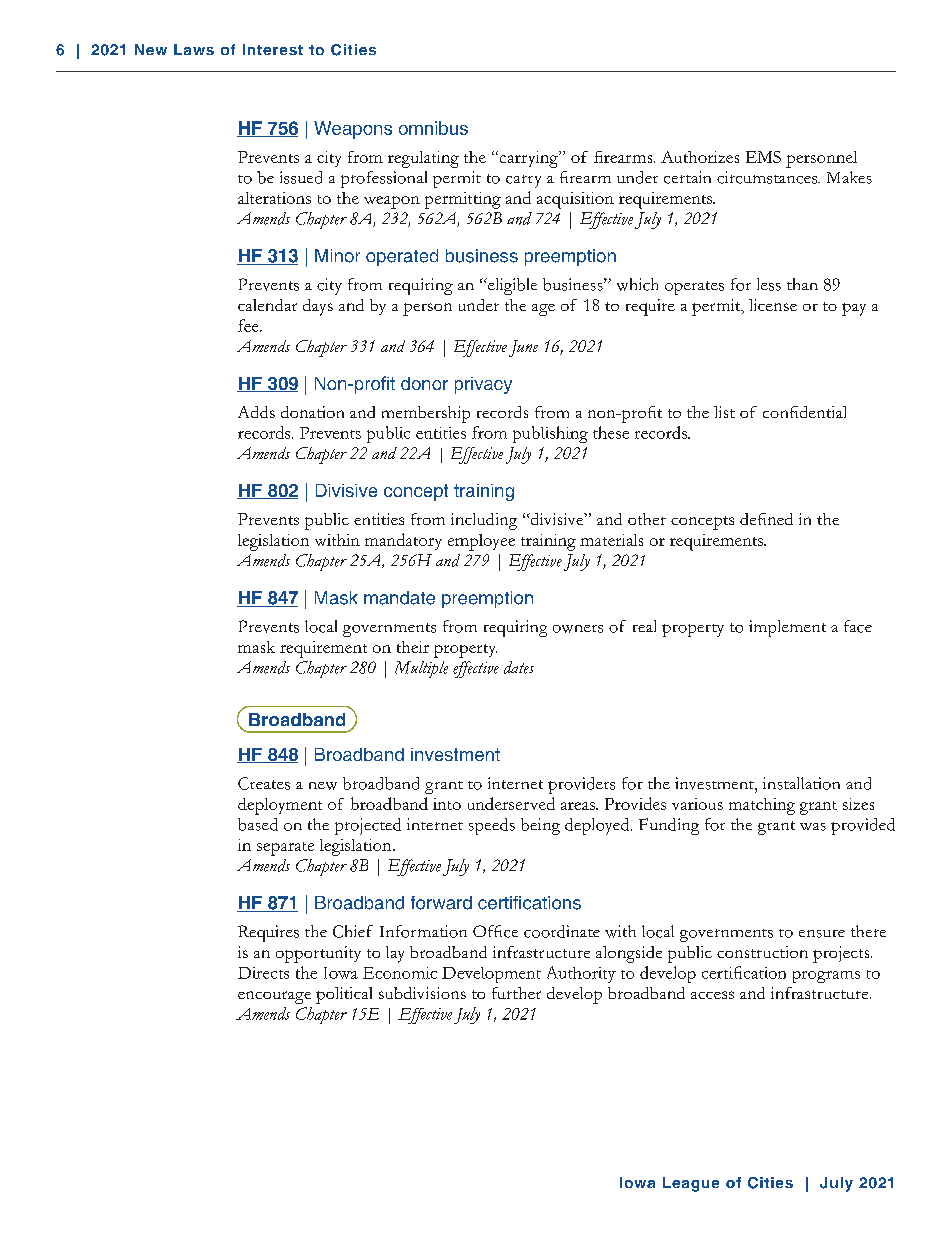  What do you see at coordinates (787, 628) in the screenshot?
I see `implement` at bounding box center [787, 628].
